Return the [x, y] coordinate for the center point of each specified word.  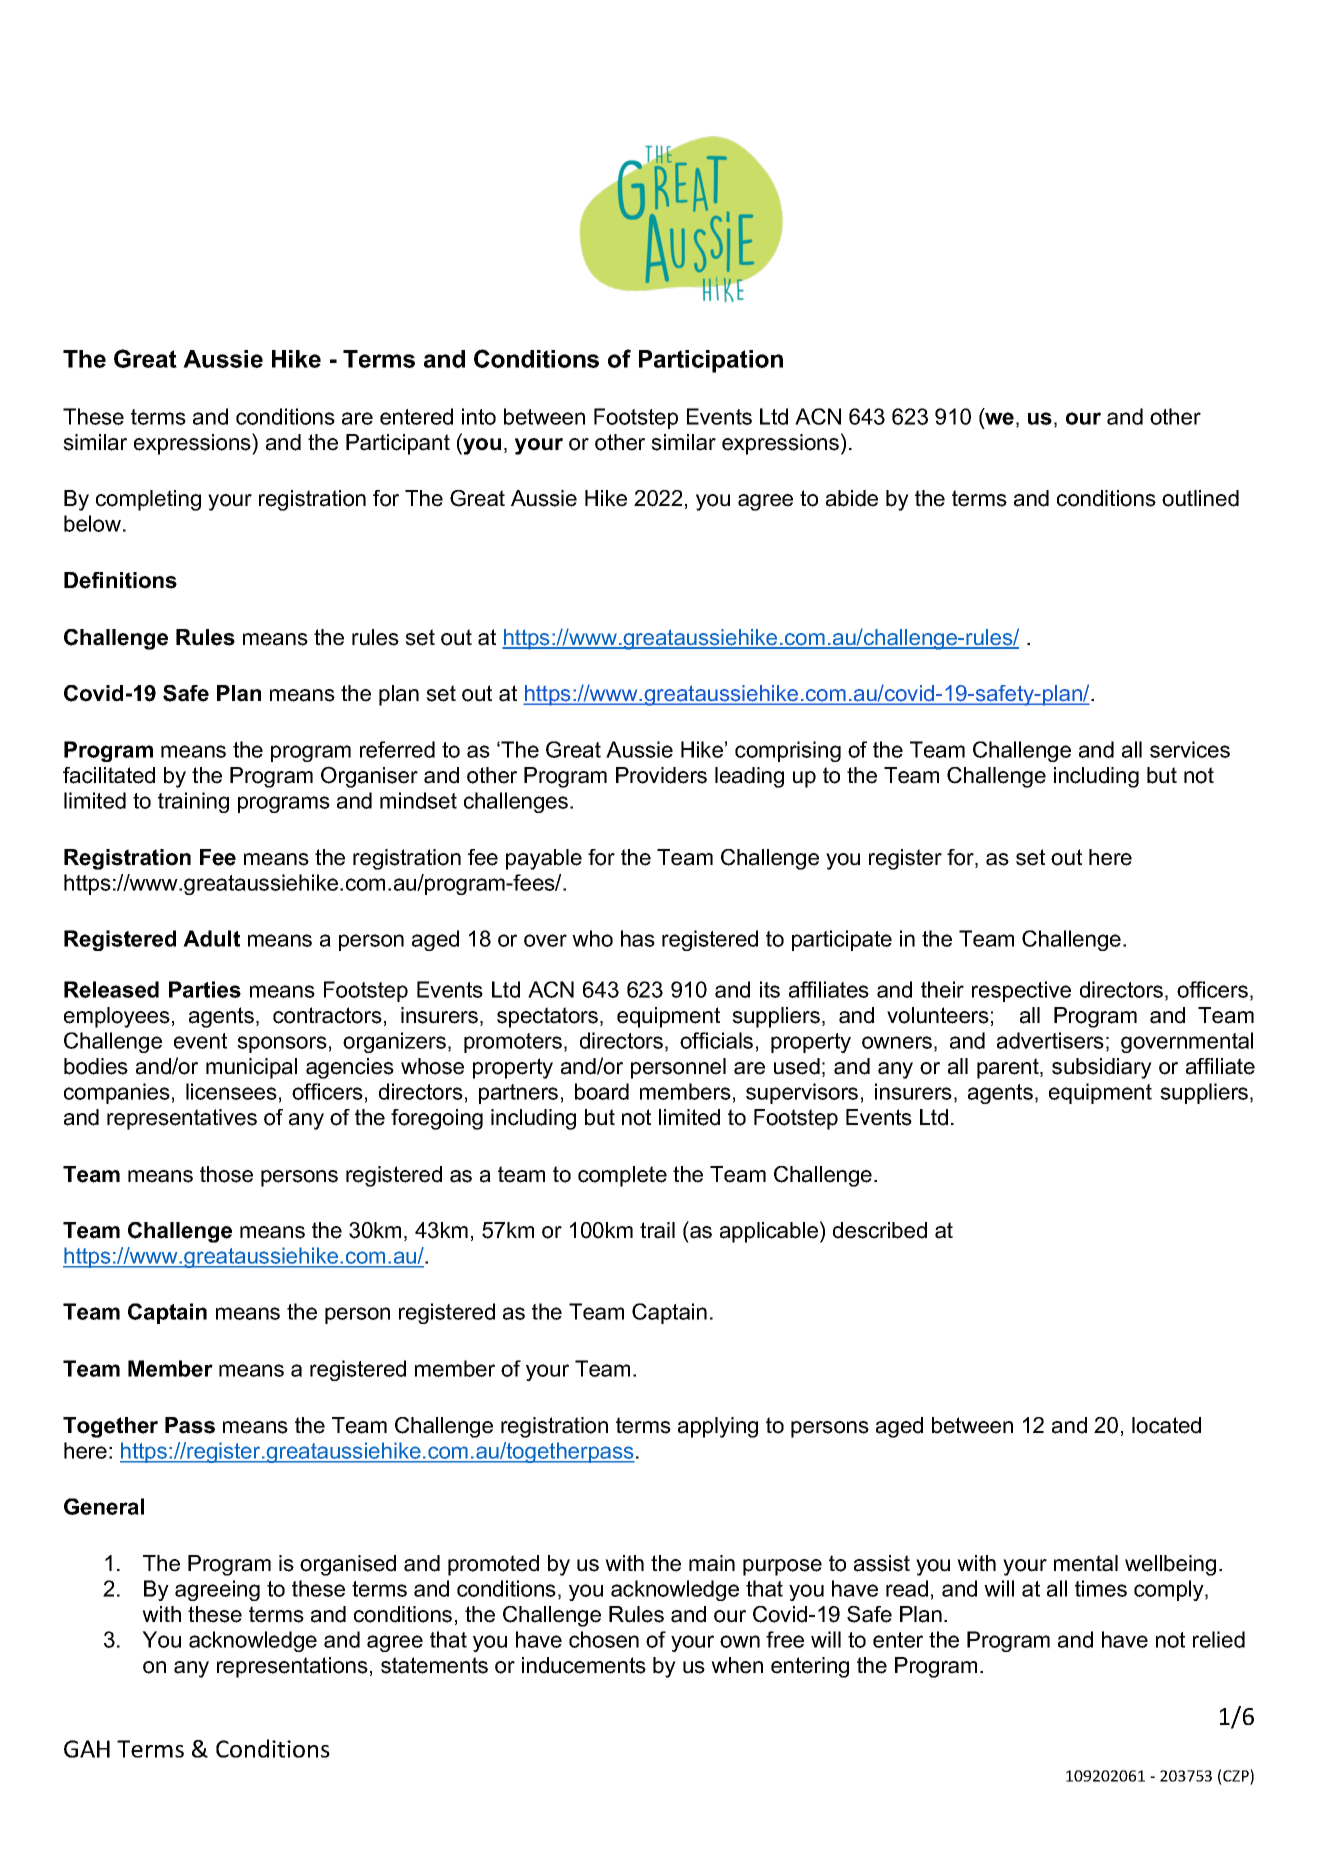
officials [716, 1040]
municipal [251, 1068]
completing [148, 500]
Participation [711, 361]
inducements [584, 1665]
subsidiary [1102, 1068]
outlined [1200, 498]
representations [292, 1667]
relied [1219, 1639]
